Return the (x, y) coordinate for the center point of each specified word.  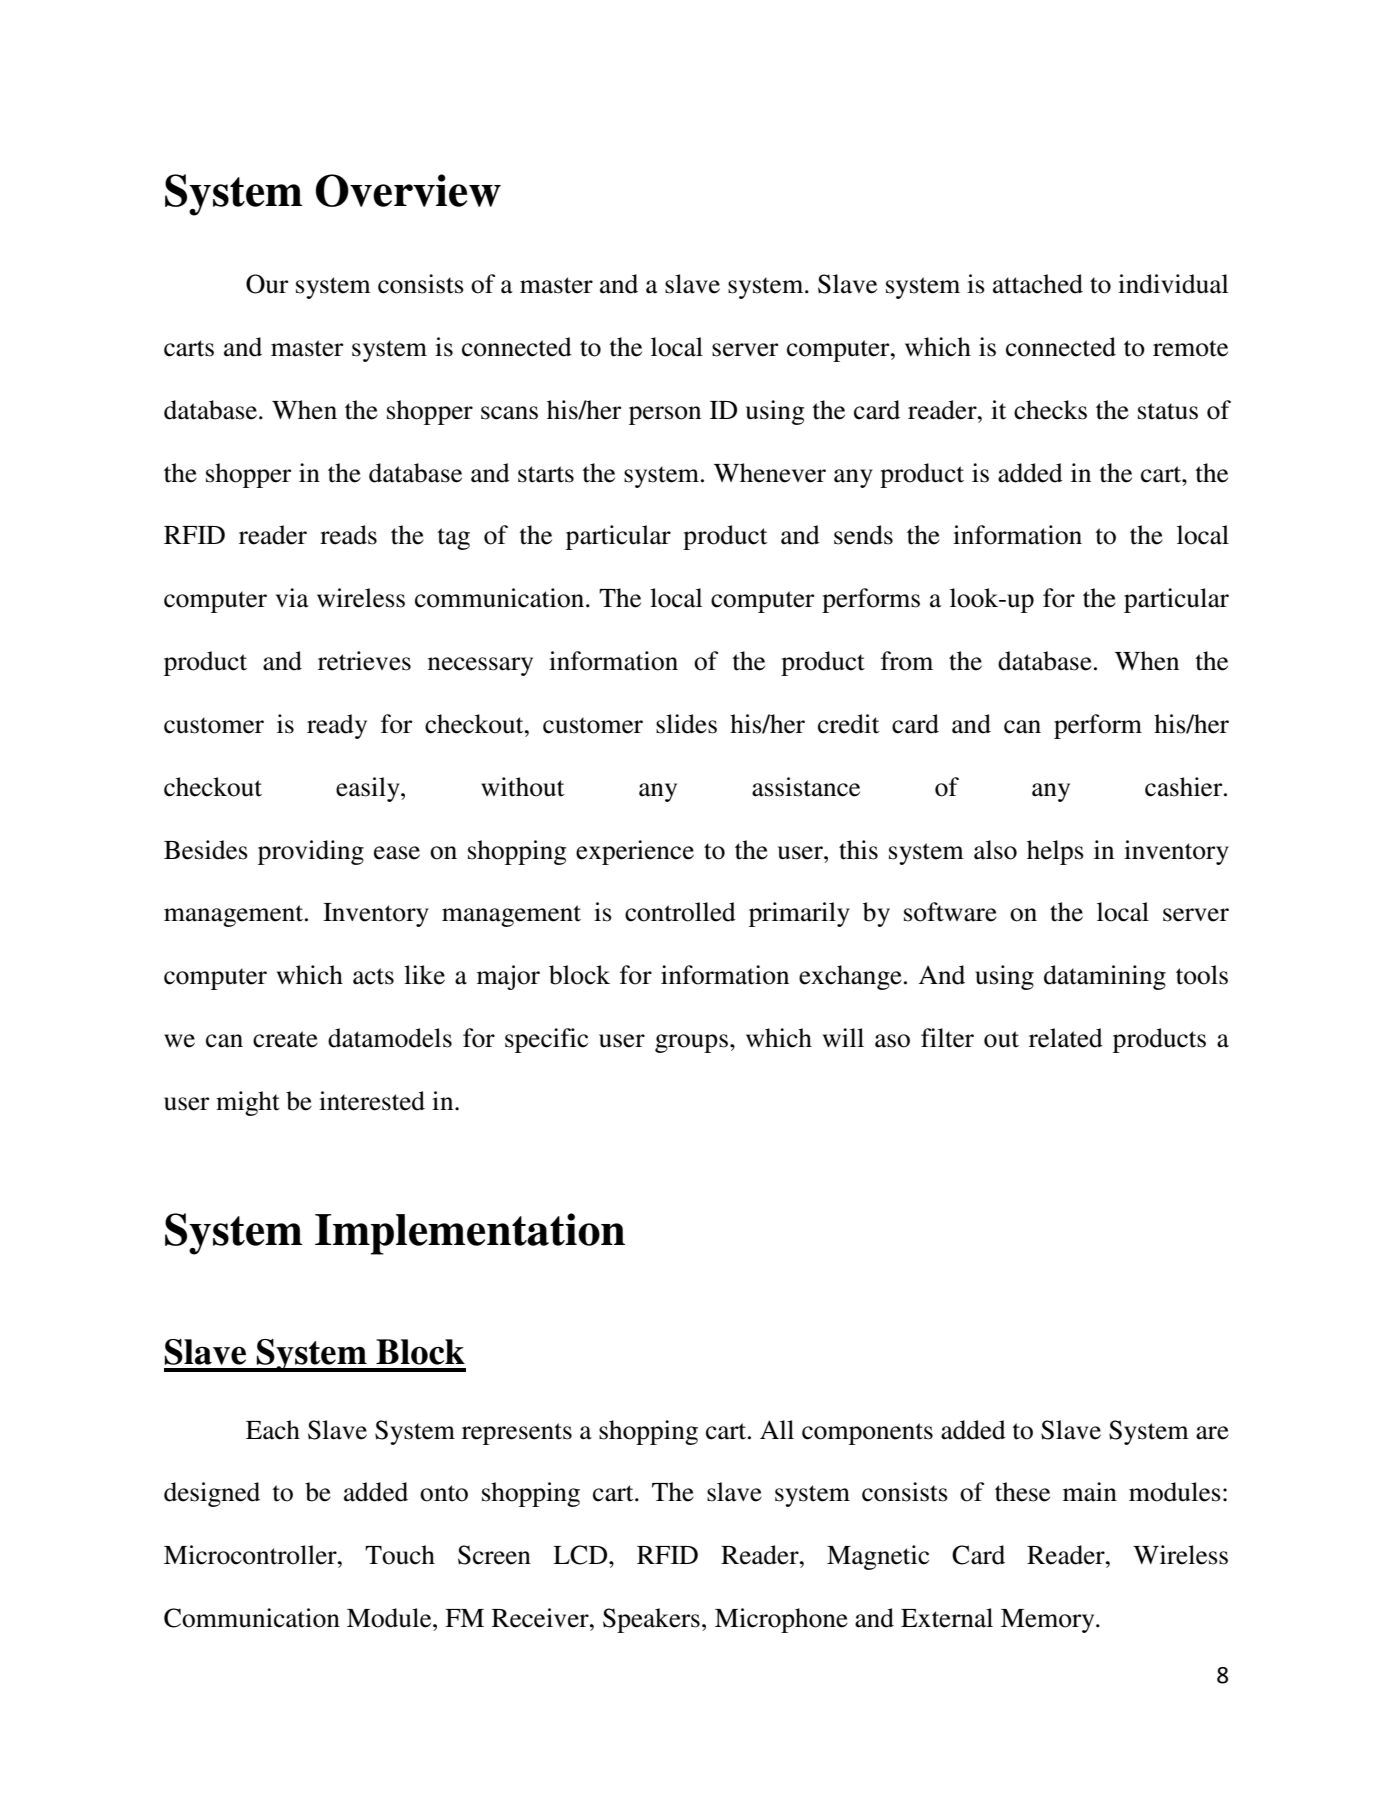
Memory (1049, 1621)
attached (1038, 284)
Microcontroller (251, 1555)
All (777, 1429)
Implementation (470, 1234)
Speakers (651, 1620)
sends (863, 535)
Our (267, 284)
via (292, 598)
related (1066, 1038)
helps (1055, 852)
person (665, 415)
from (907, 661)
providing (311, 852)
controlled (680, 912)
